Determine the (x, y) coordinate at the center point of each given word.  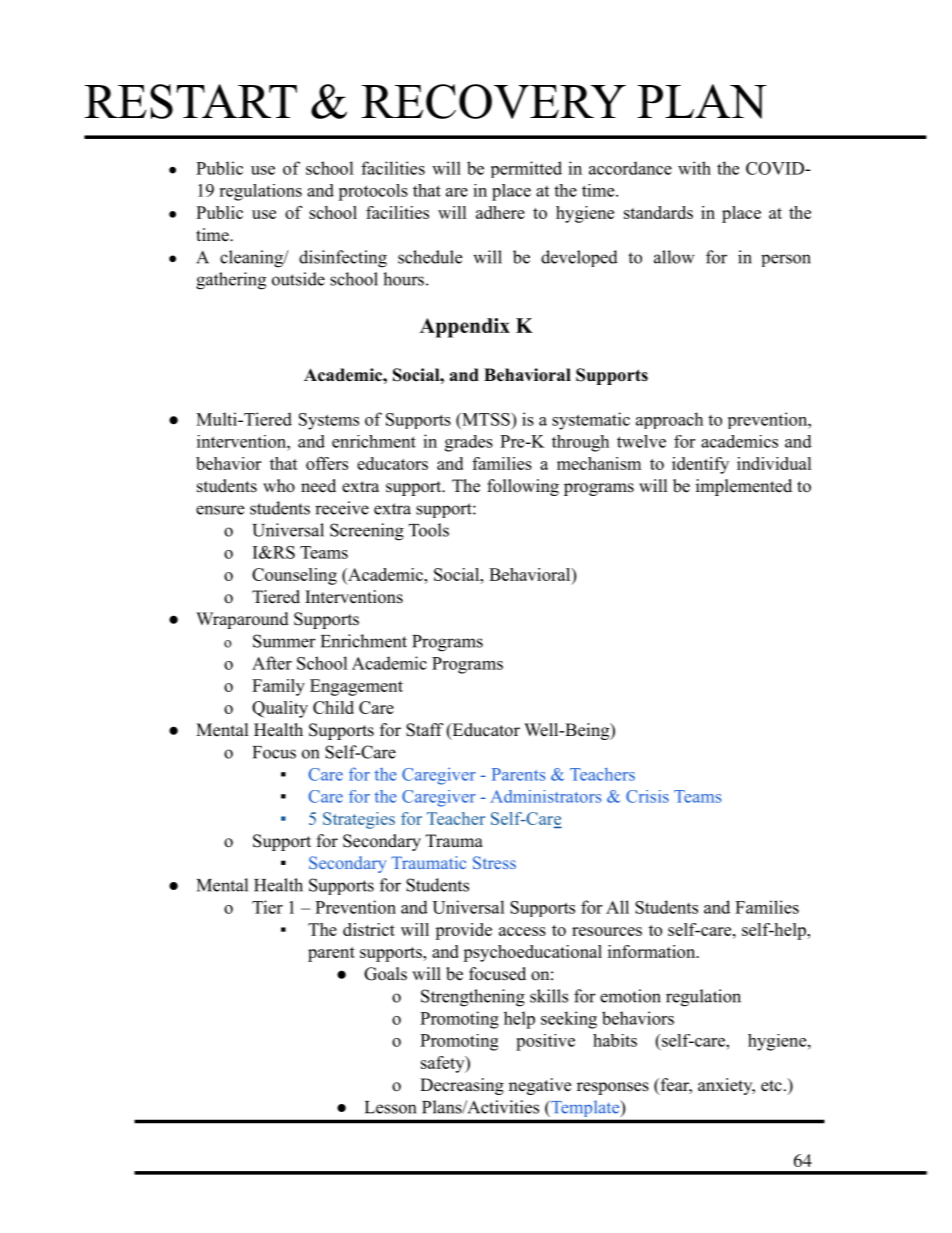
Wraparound (242, 620)
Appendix (465, 328)
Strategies (359, 820)
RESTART (191, 101)
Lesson (390, 1107)
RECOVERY (494, 101)
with (694, 168)
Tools (429, 530)
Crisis (647, 796)
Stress (494, 862)
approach (669, 420)
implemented (744, 487)
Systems (329, 421)
